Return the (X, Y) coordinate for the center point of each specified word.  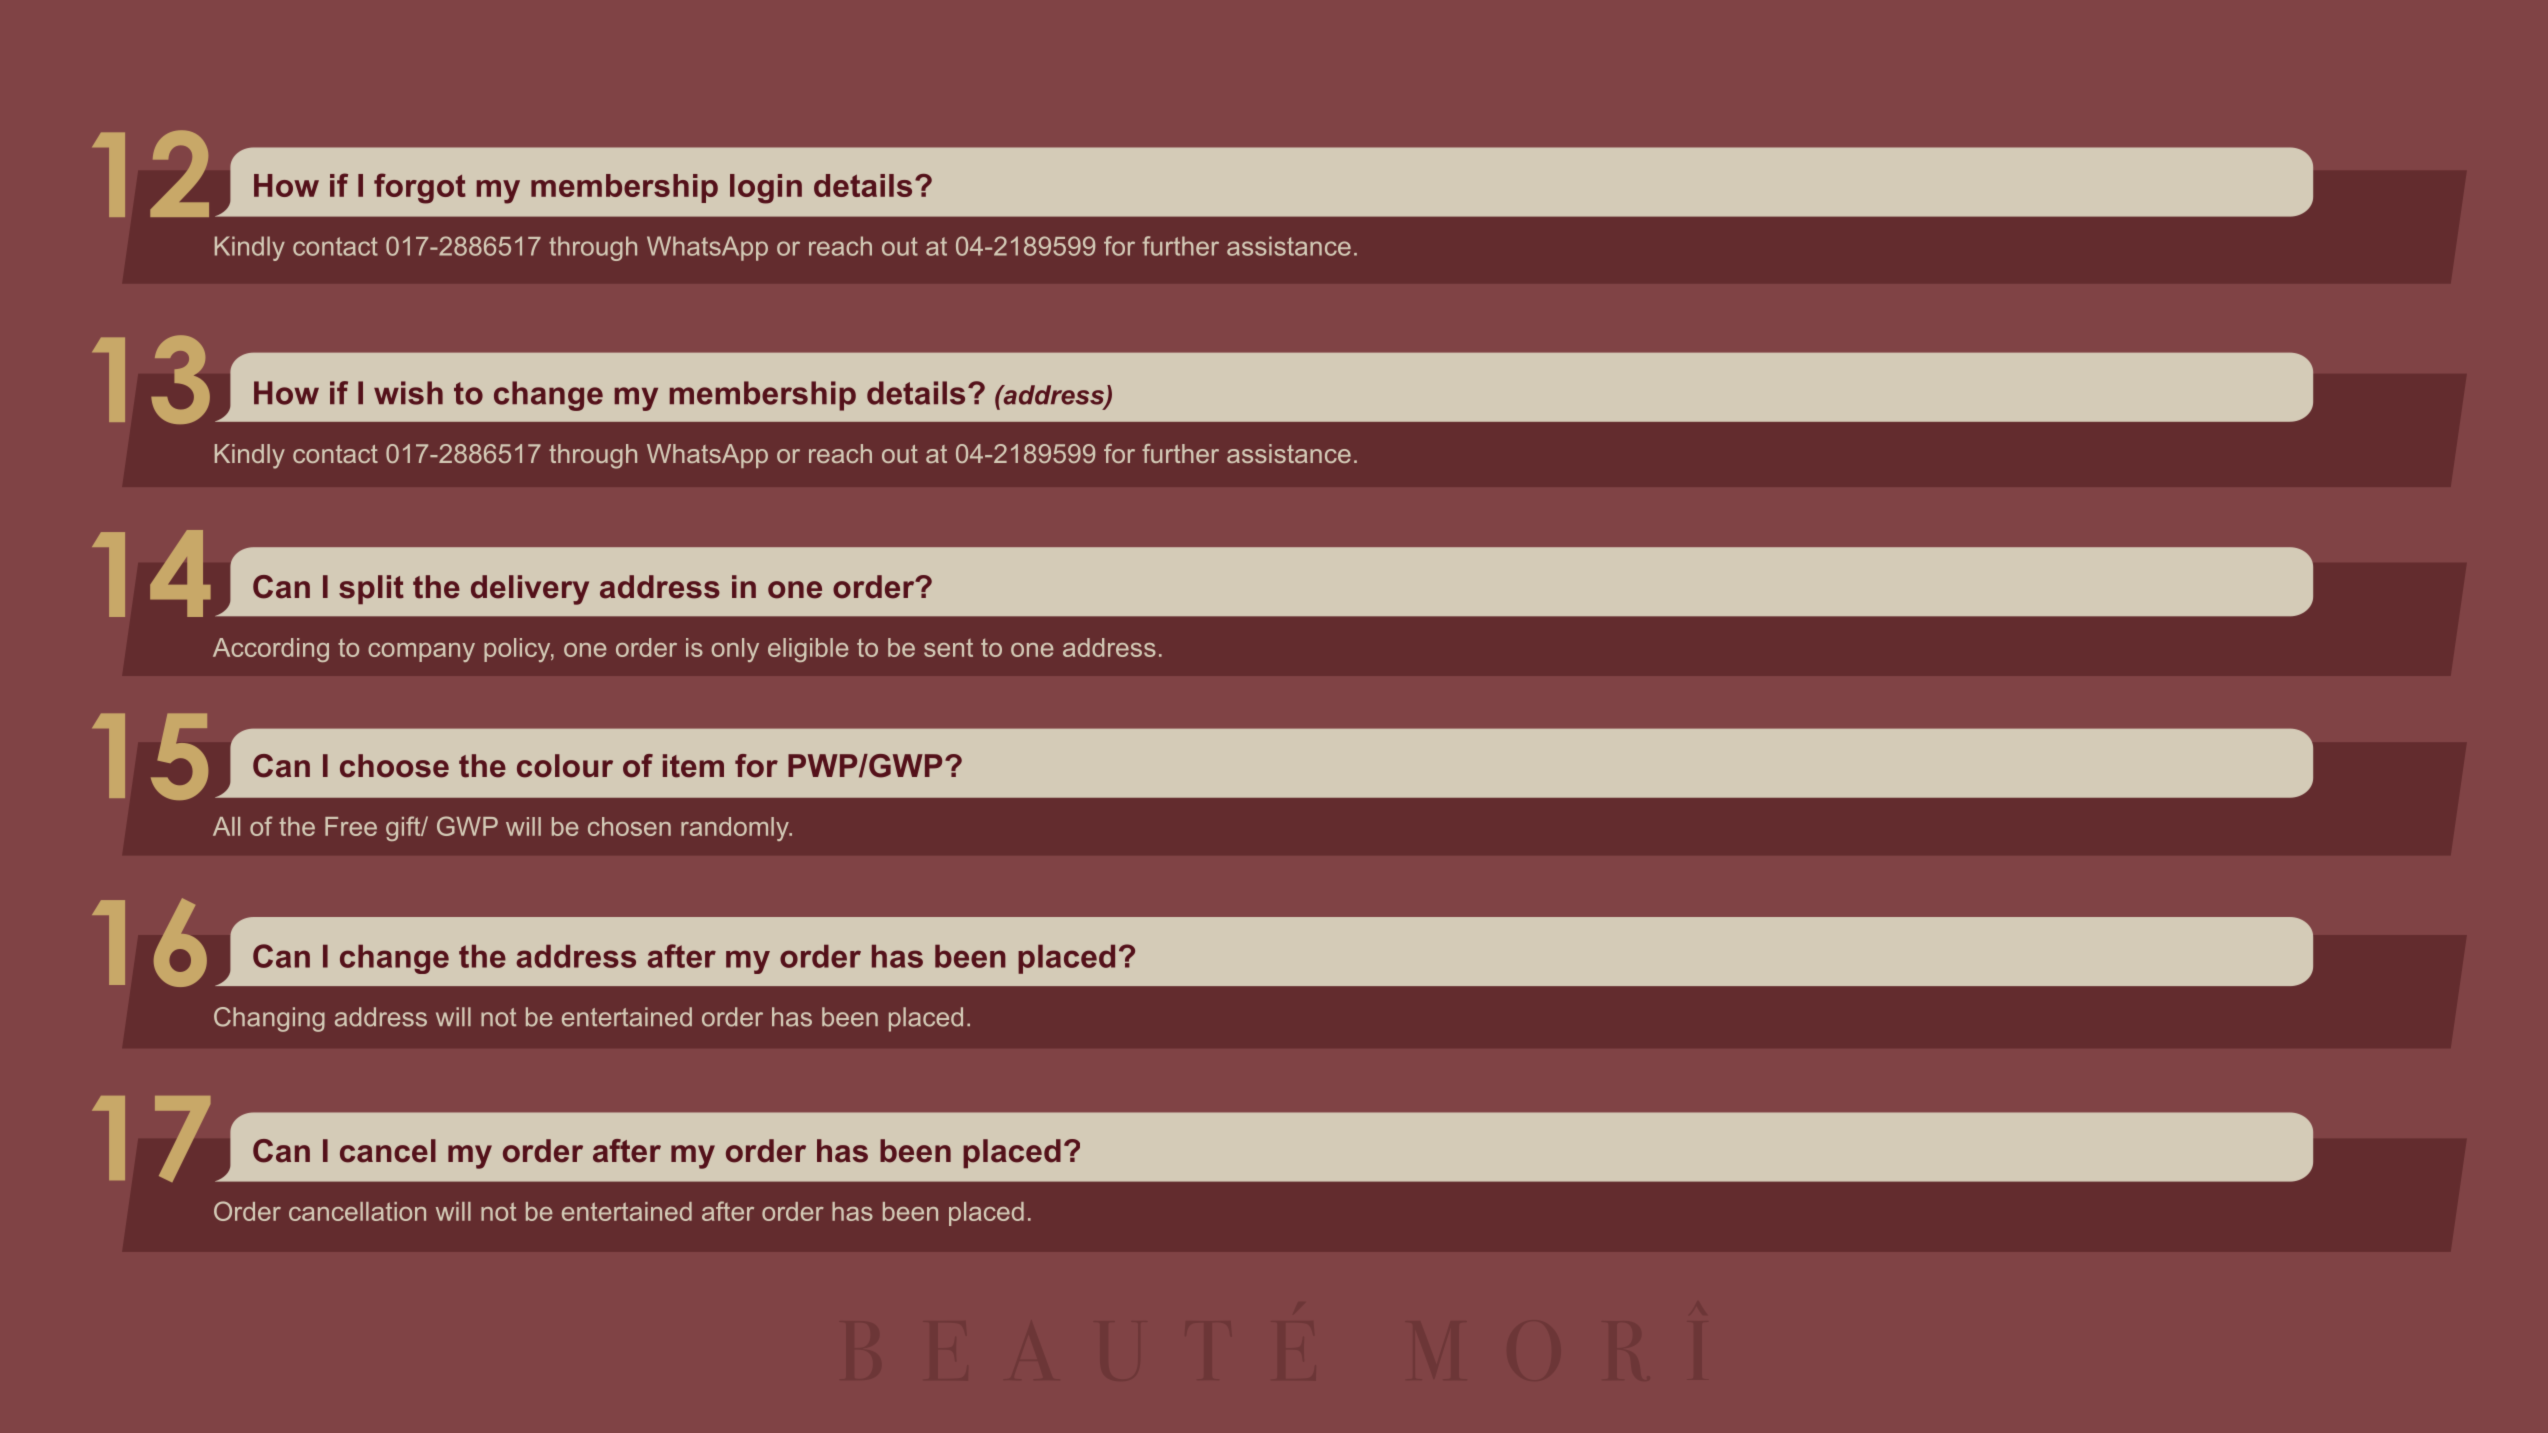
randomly (736, 829)
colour (565, 766)
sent (948, 648)
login (766, 189)
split (371, 589)
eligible (808, 650)
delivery (530, 590)
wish (408, 393)
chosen (629, 826)
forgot (420, 188)
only (735, 650)
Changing (269, 1019)
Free (351, 826)
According (271, 650)
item (693, 766)
